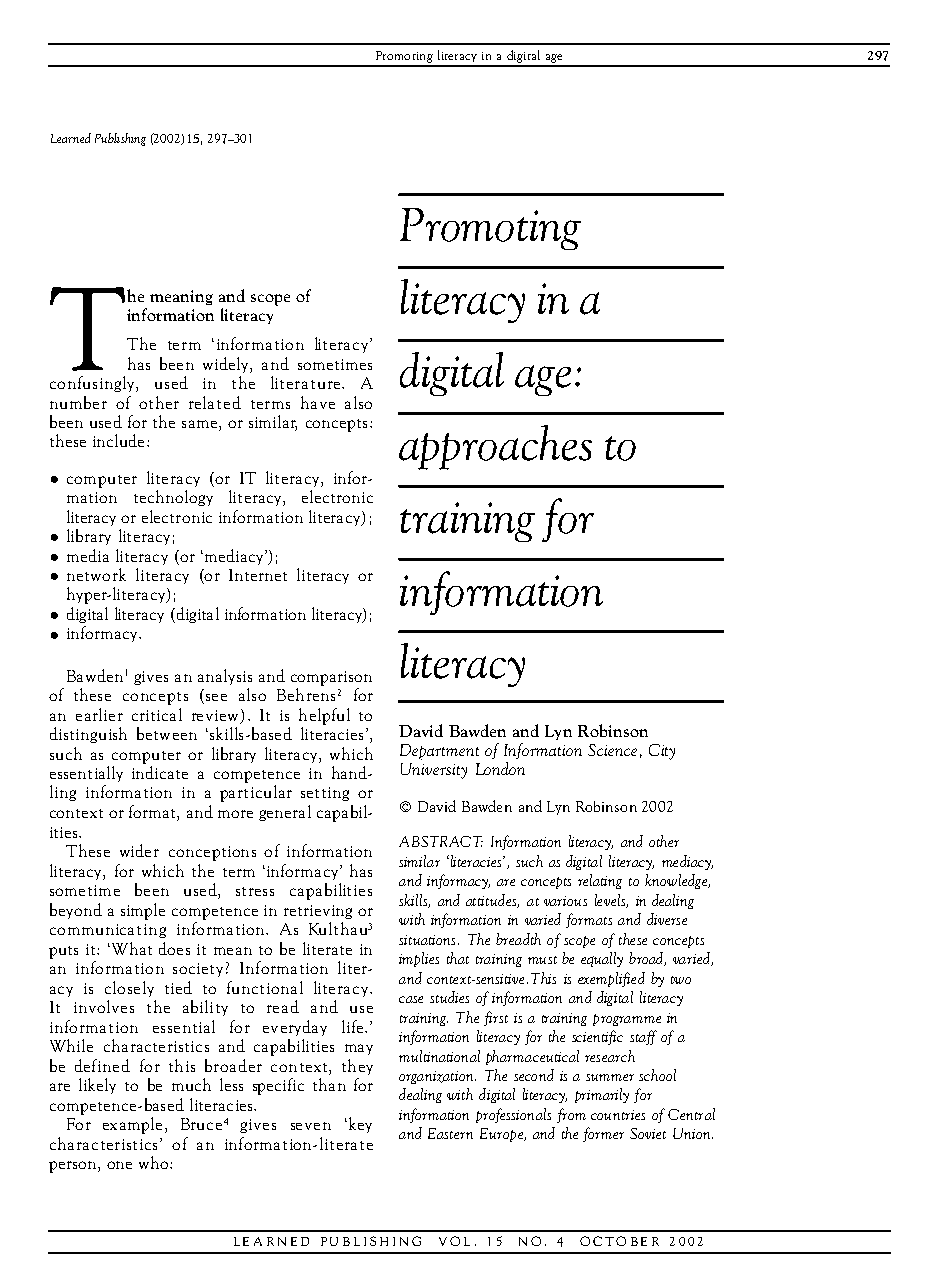 This document has height=1288, width=937. What do you see at coordinates (132, 1125) in the document?
I see `example` at bounding box center [132, 1125].
